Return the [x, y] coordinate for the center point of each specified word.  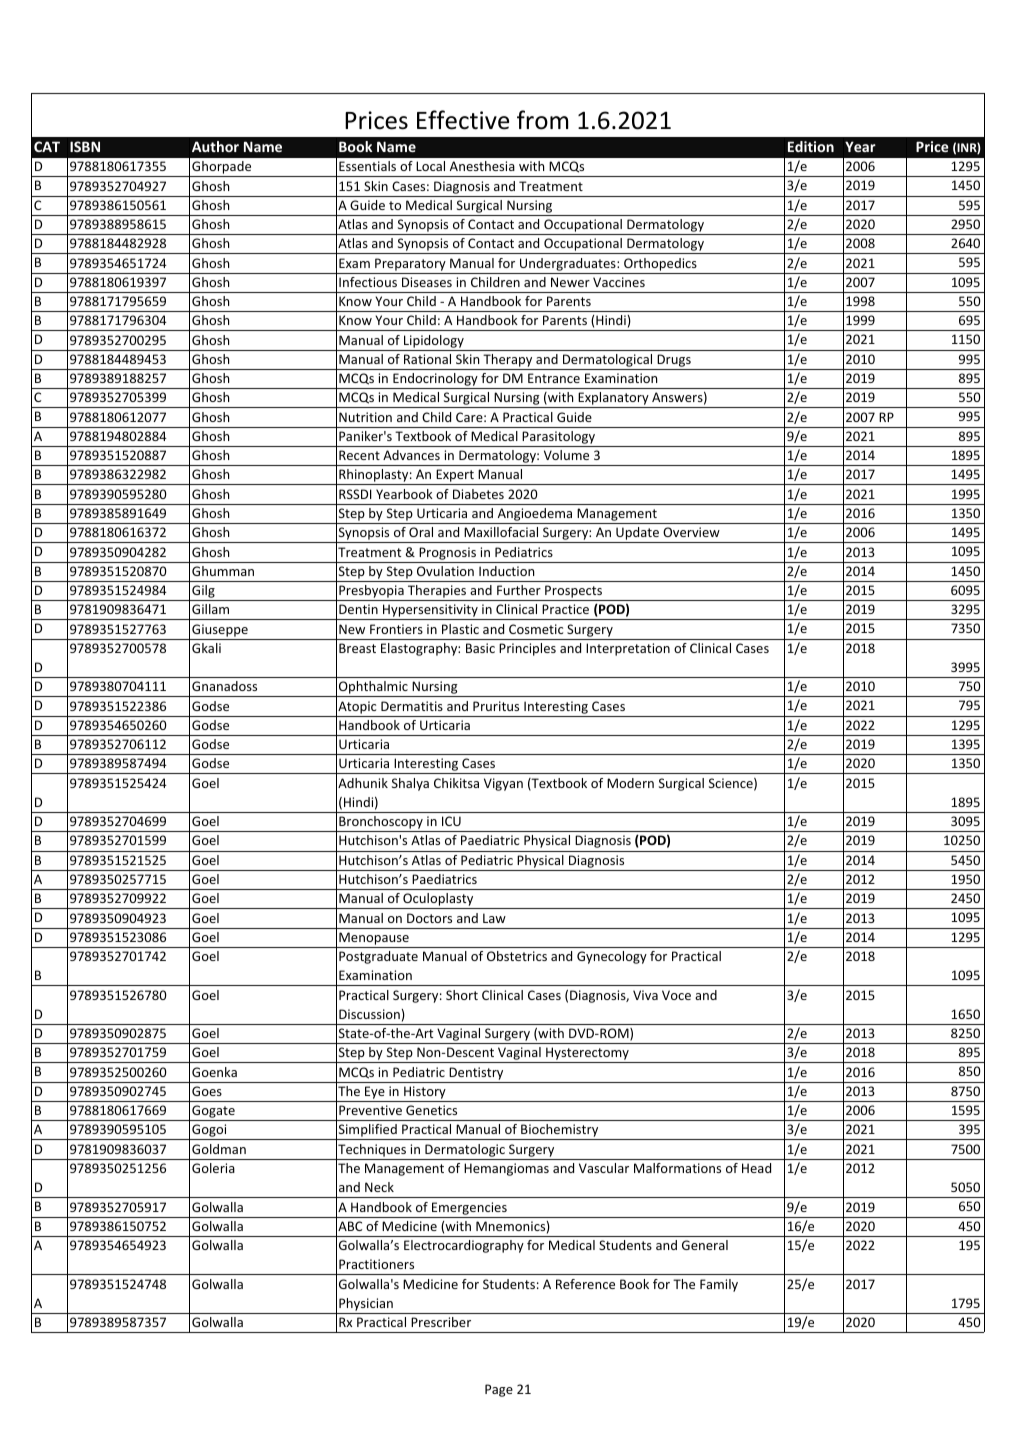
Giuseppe [220, 630]
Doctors [429, 918]
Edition [811, 146]
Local [430, 166]
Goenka [214, 1072]
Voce [676, 995]
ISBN [85, 146]
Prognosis [447, 553]
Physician [366, 1304]
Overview [691, 532]
